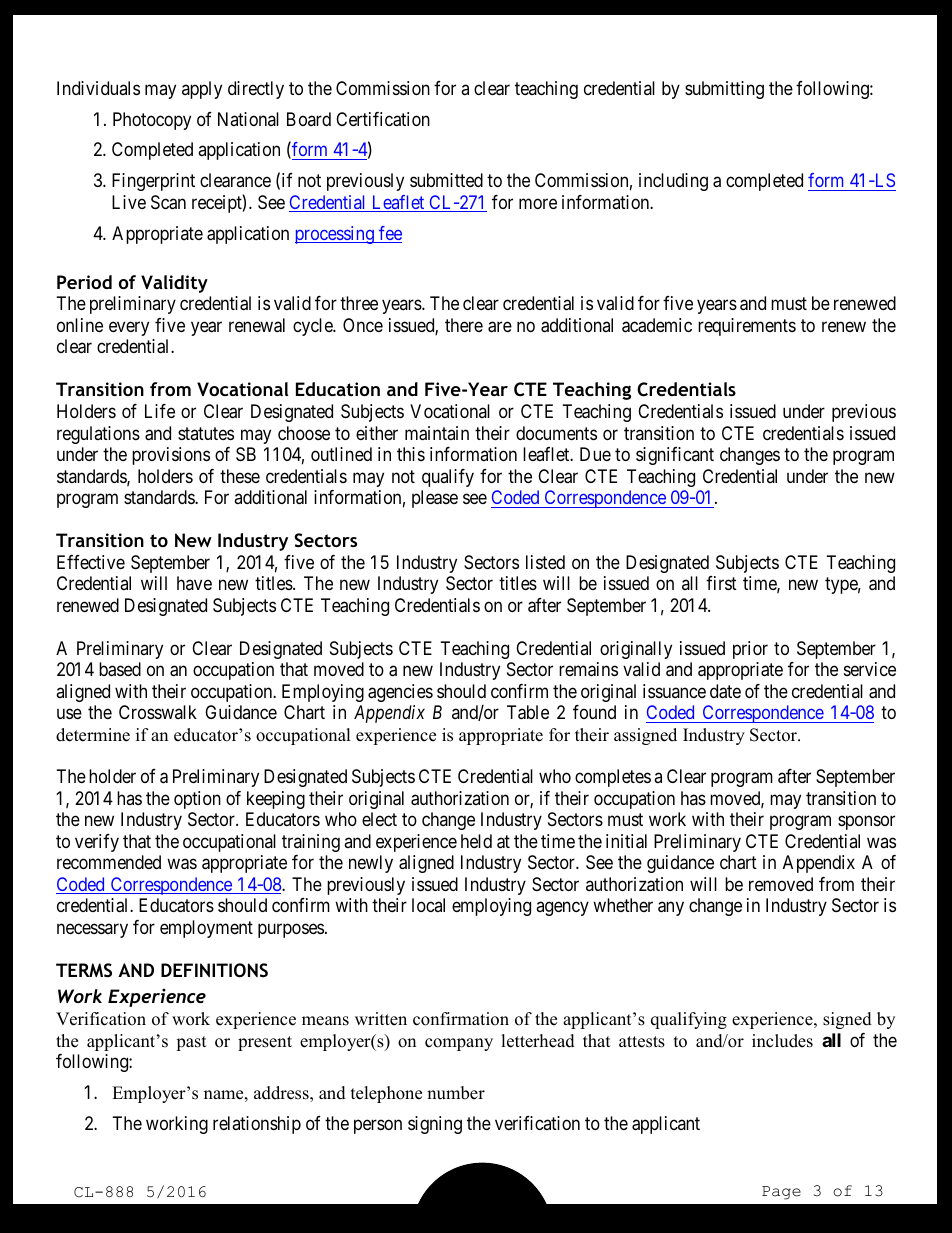 This screenshot has height=1233, width=952. Describe the element at coordinates (120, 669) in the screenshot. I see `based` at that location.
